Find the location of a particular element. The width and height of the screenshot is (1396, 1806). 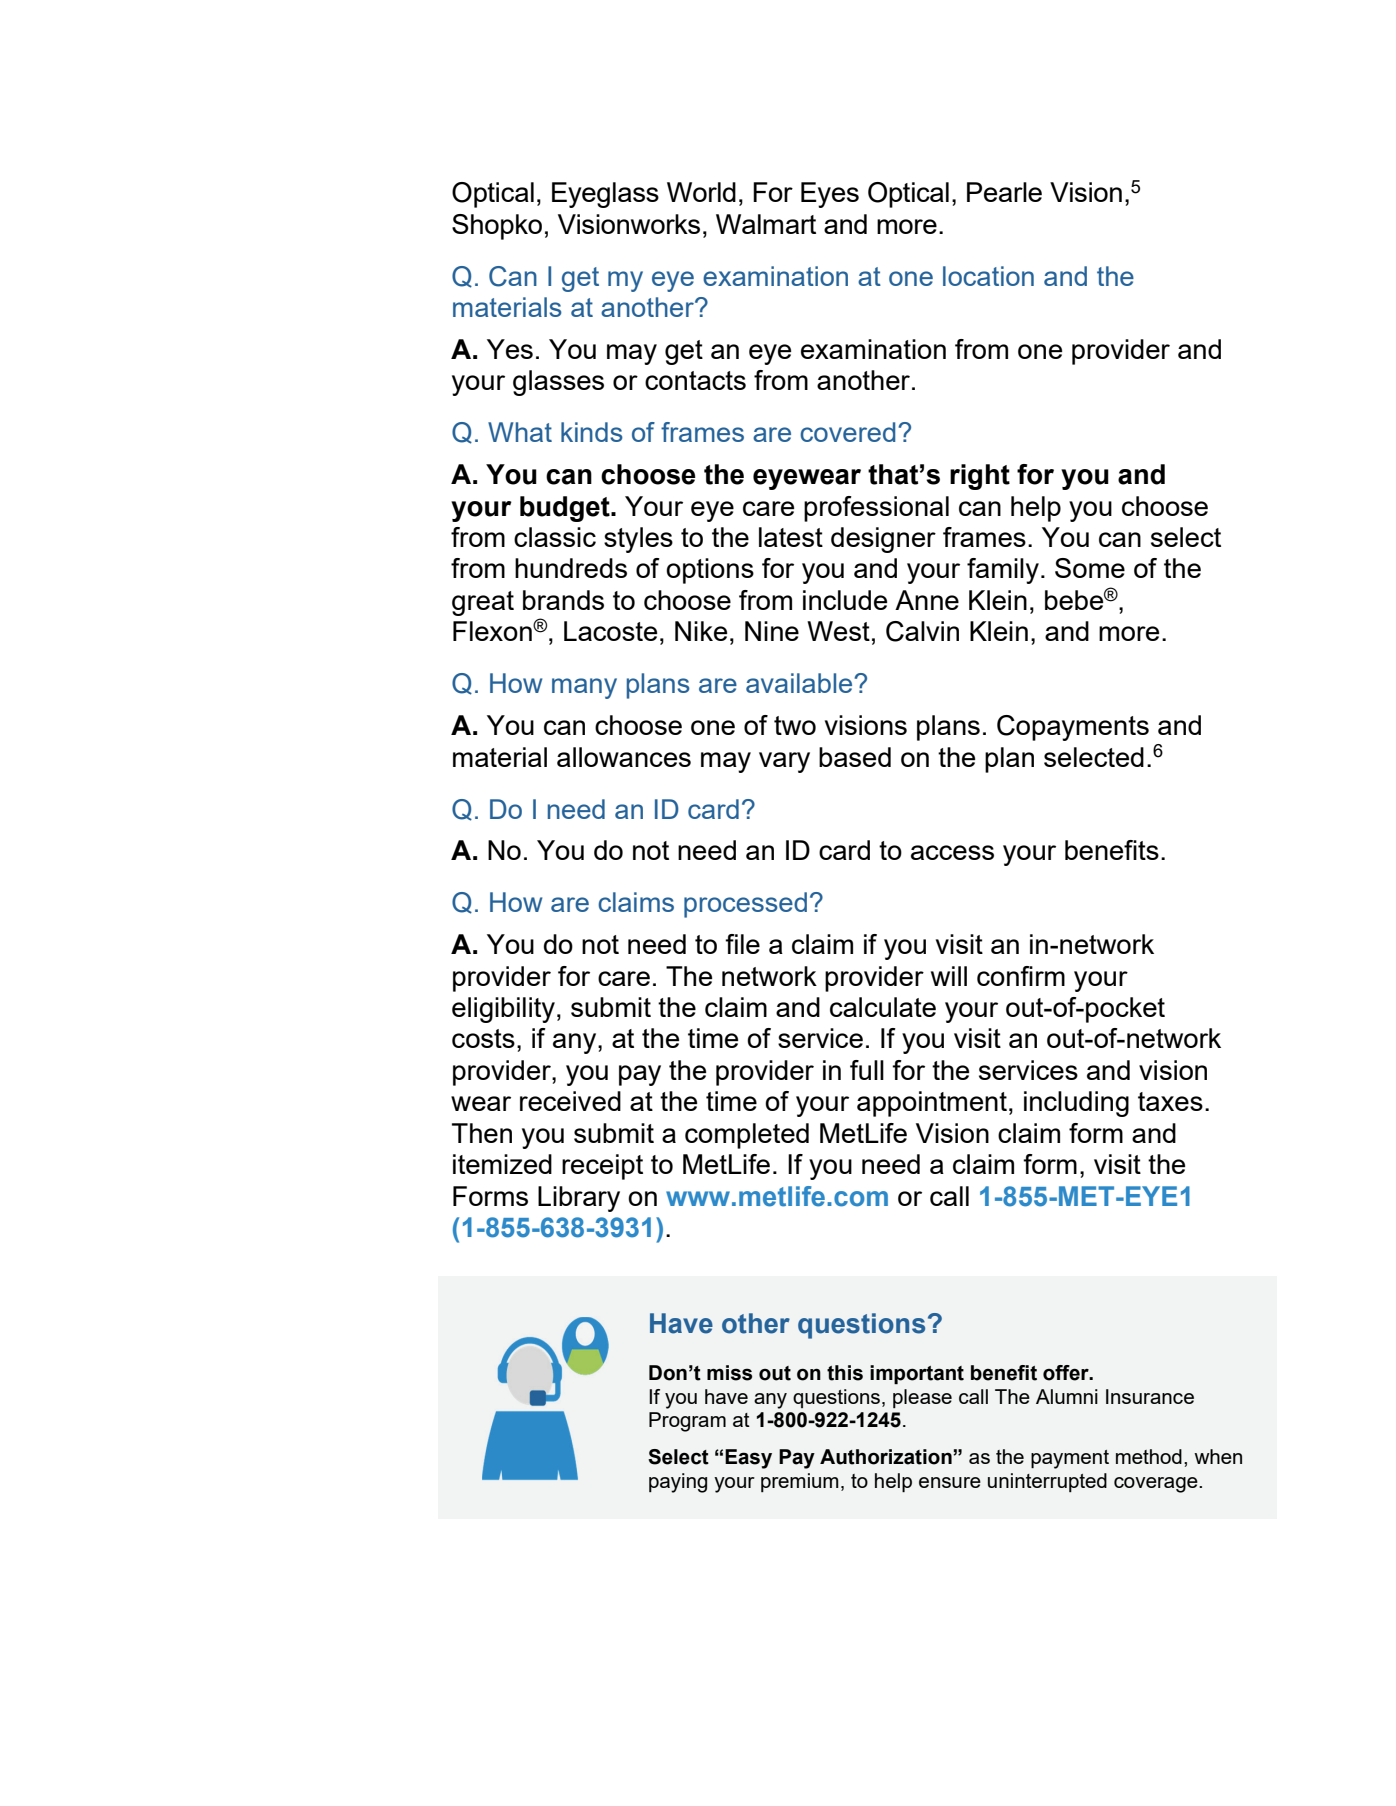

Lacoste is located at coordinates (610, 631).
